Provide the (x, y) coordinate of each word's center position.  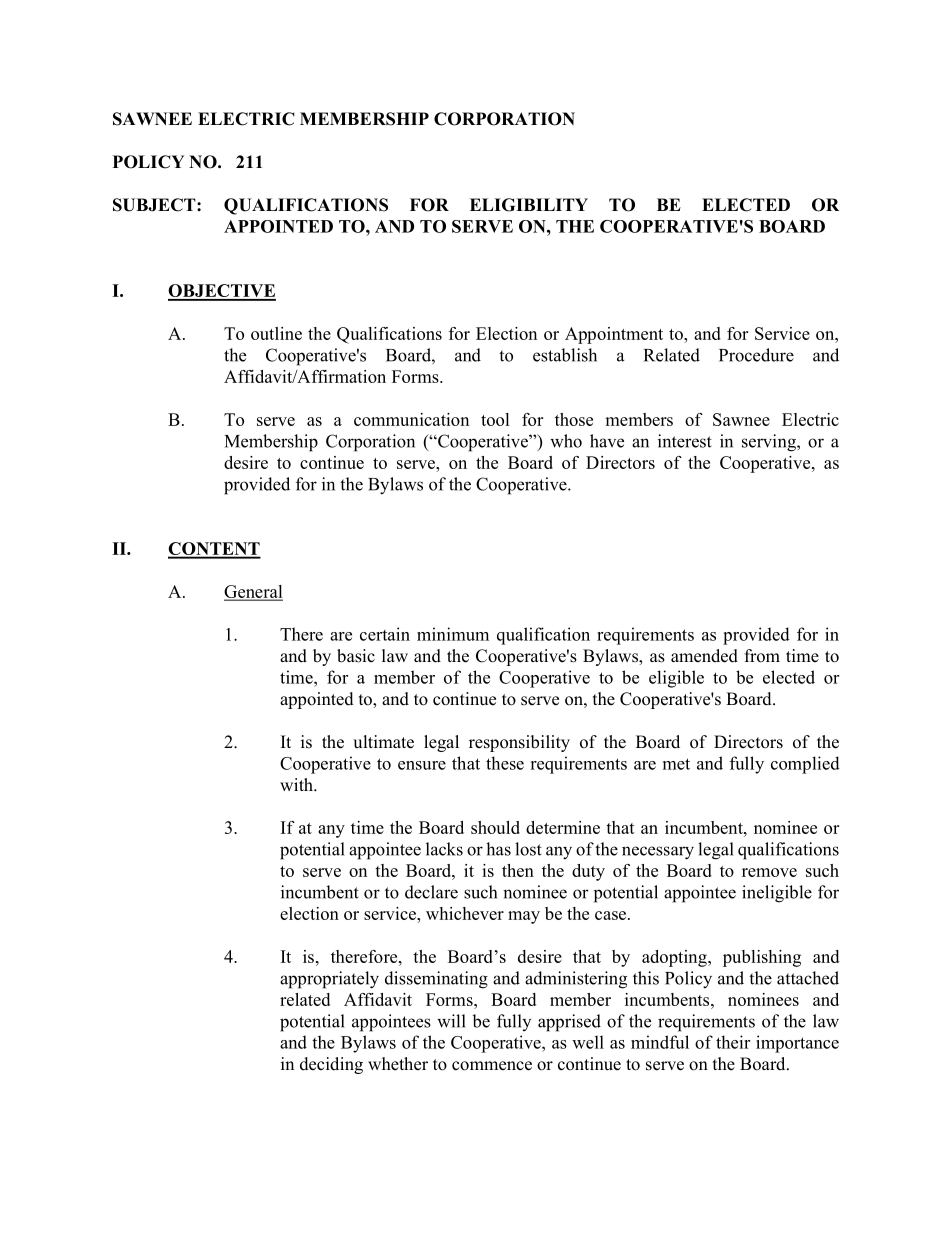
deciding (331, 1065)
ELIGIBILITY (529, 205)
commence (492, 1066)
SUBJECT (155, 205)
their (733, 1042)
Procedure (756, 355)
